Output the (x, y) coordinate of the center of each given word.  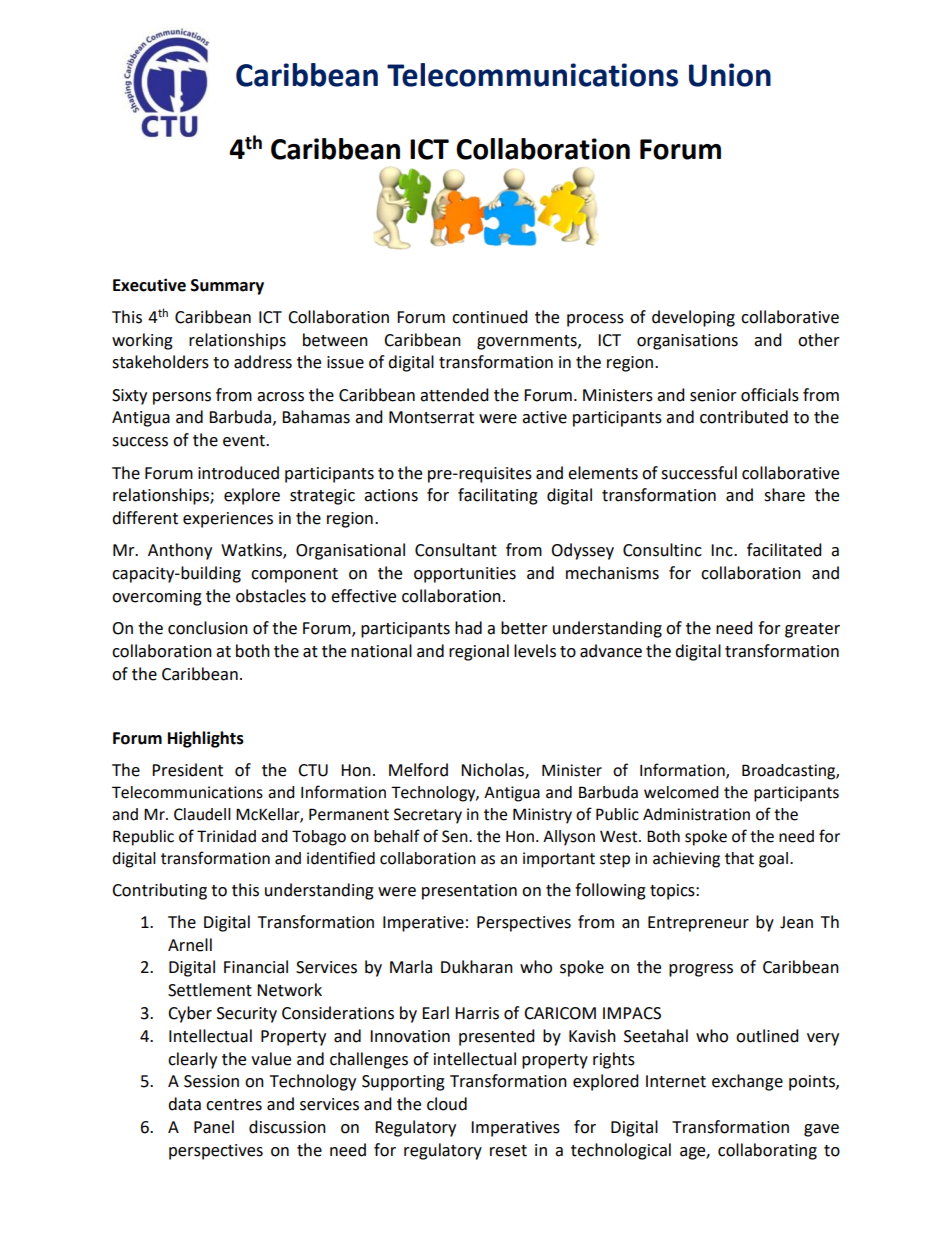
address (263, 362)
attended (454, 395)
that (739, 858)
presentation (469, 892)
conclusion (208, 628)
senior (713, 395)
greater (812, 630)
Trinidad (226, 836)
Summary (227, 287)
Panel (214, 1127)
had (468, 628)
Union (730, 75)
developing (693, 318)
